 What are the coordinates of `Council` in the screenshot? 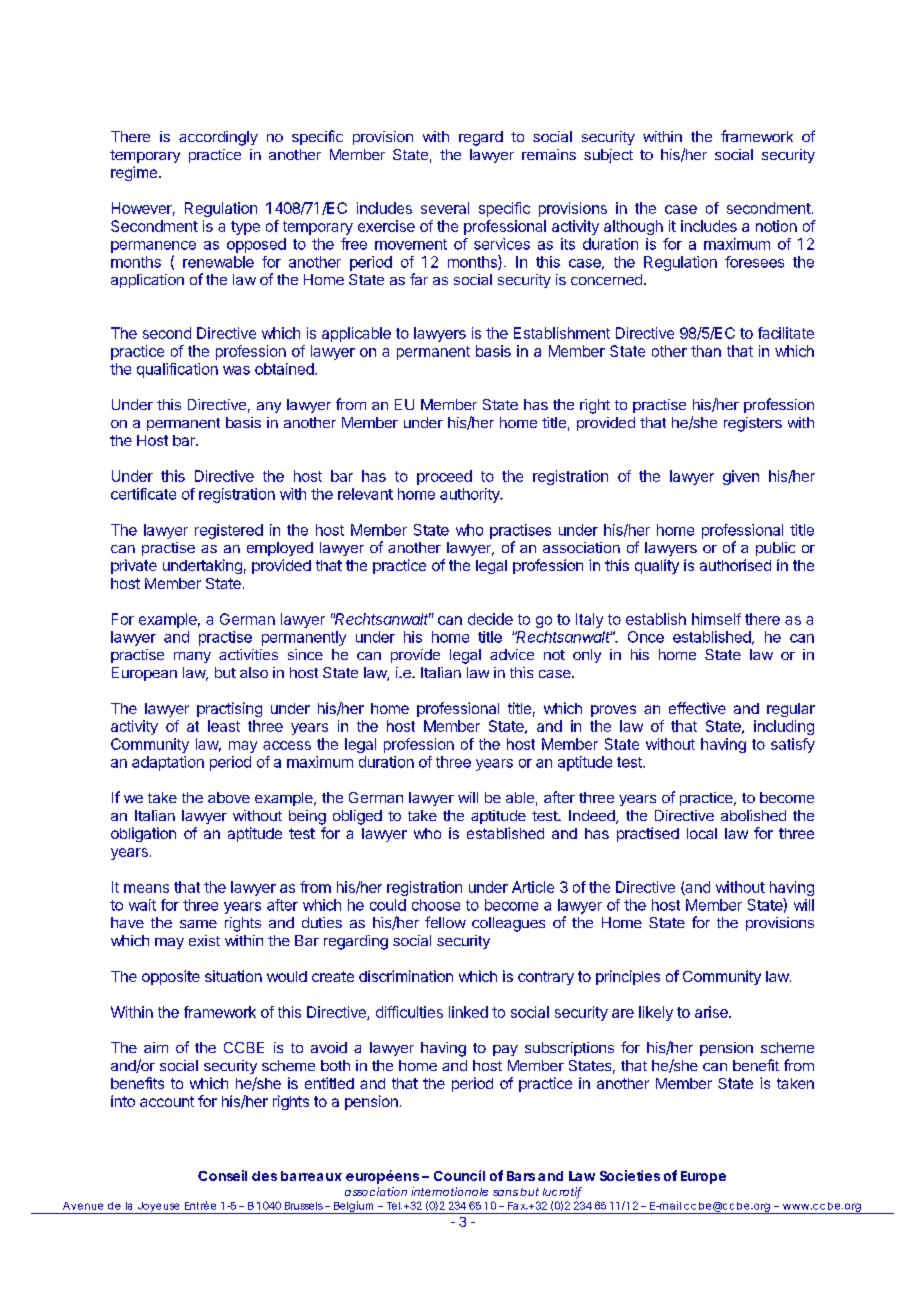 It's located at (459, 1175).
